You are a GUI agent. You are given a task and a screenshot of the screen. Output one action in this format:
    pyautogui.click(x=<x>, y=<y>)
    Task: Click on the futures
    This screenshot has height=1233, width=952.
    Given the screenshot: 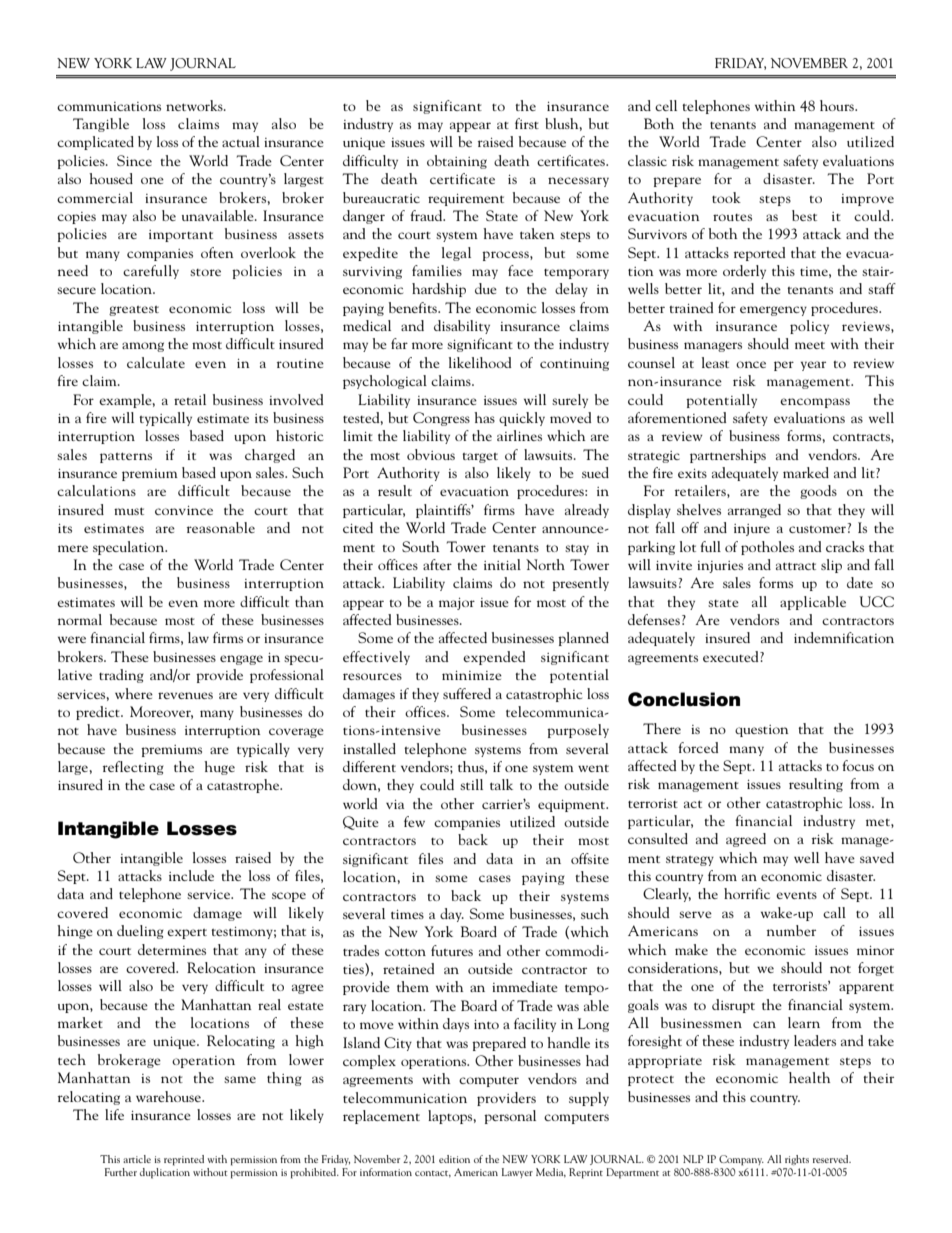 What is the action you would take?
    pyautogui.click(x=452, y=950)
